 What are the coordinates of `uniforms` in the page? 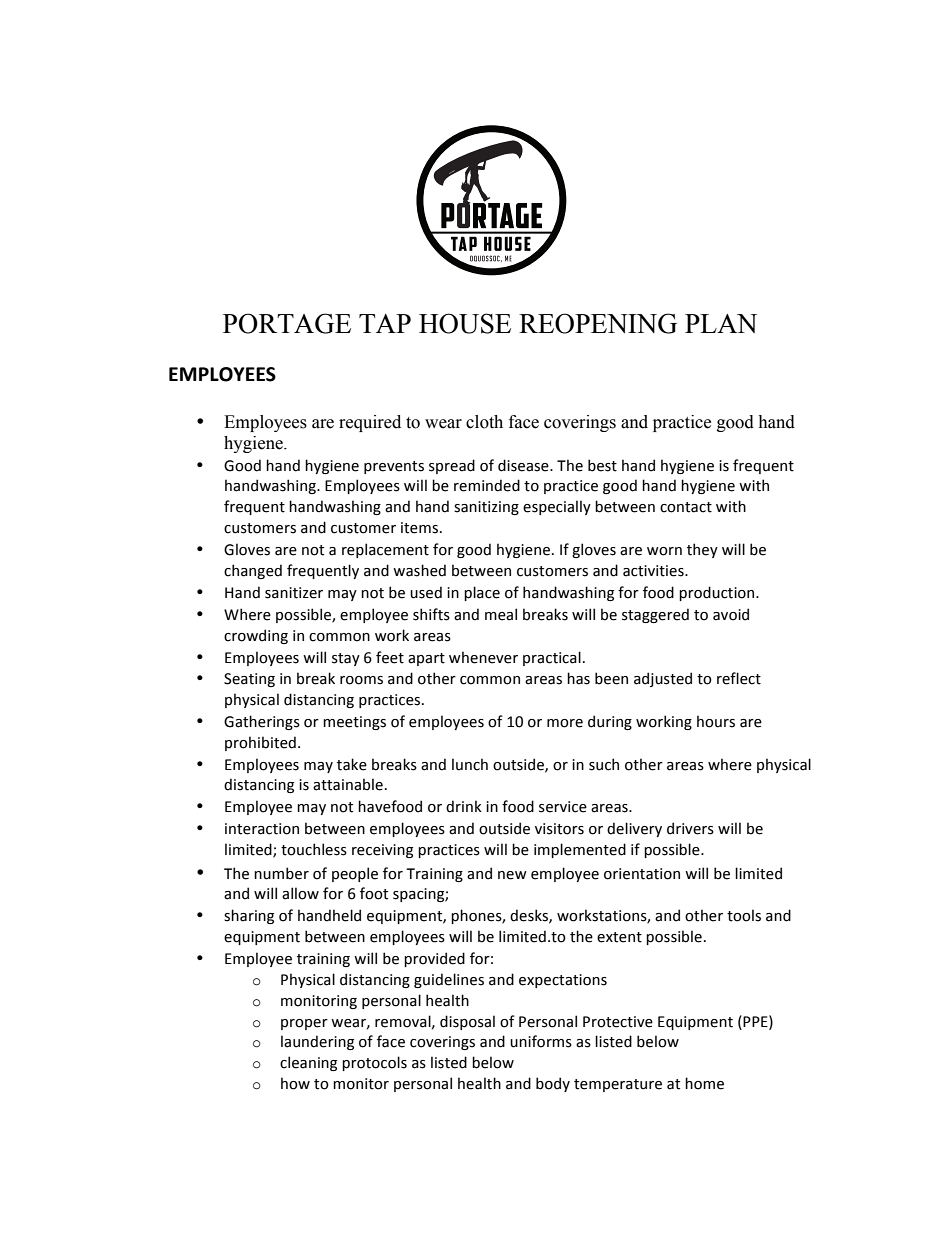 It's located at (541, 1041).
